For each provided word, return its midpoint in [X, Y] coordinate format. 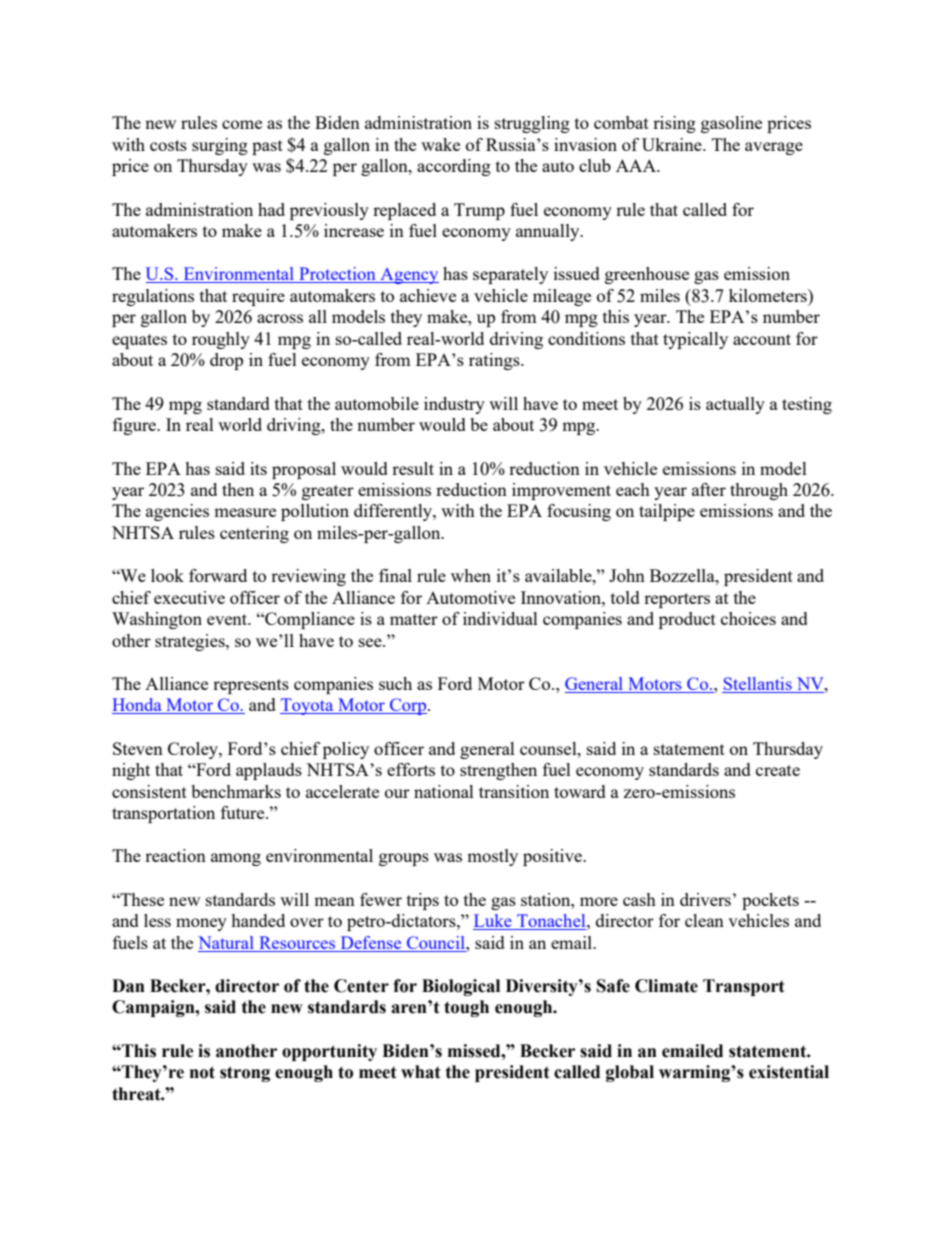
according [454, 167]
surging [220, 146]
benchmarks [236, 791]
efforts [411, 769]
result [413, 468]
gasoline [731, 124]
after [709, 489]
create [778, 770]
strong [245, 1074]
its [258, 468]
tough [466, 1008]
